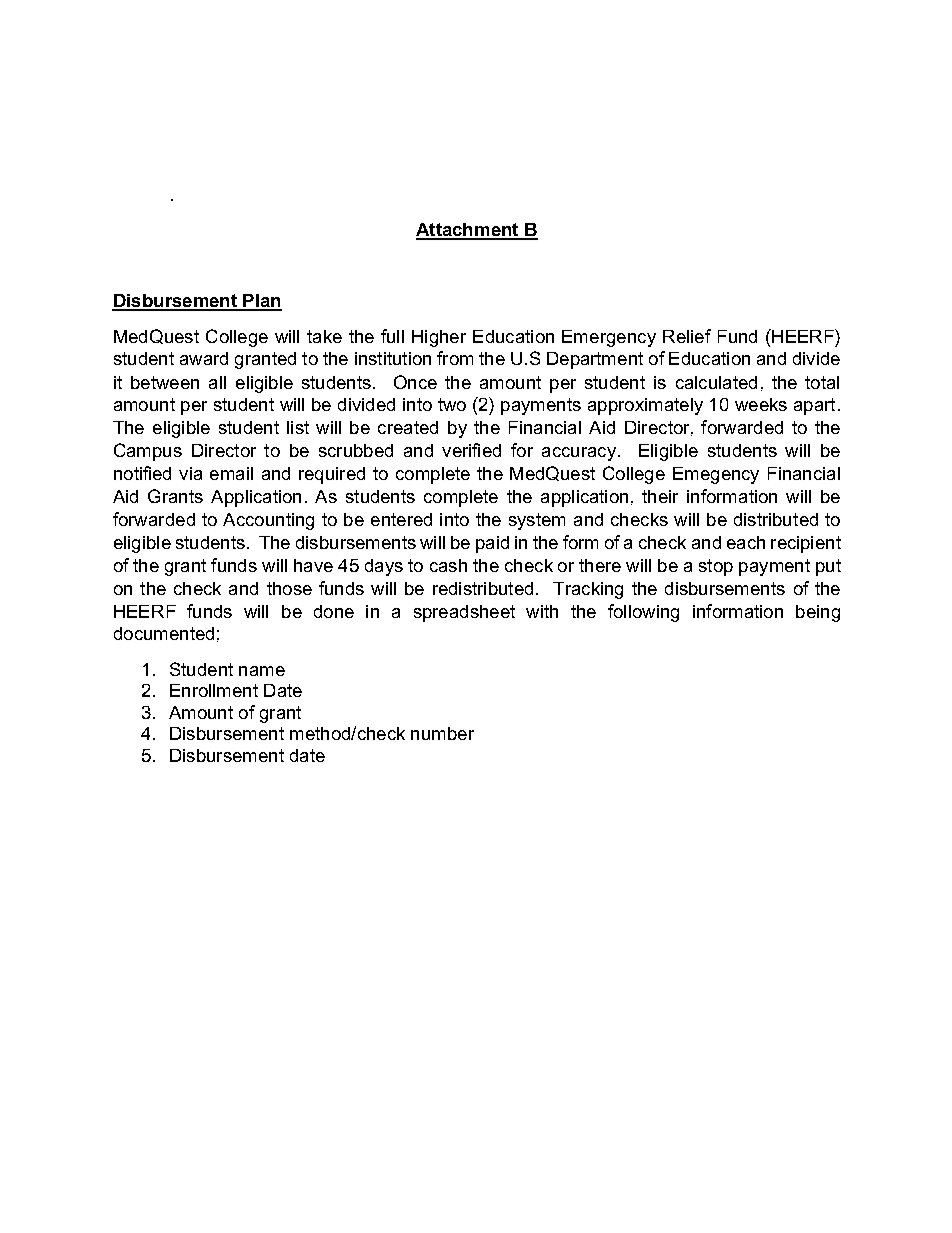 The width and height of the screenshot is (952, 1233). What do you see at coordinates (660, 496) in the screenshot?
I see `their` at bounding box center [660, 496].
